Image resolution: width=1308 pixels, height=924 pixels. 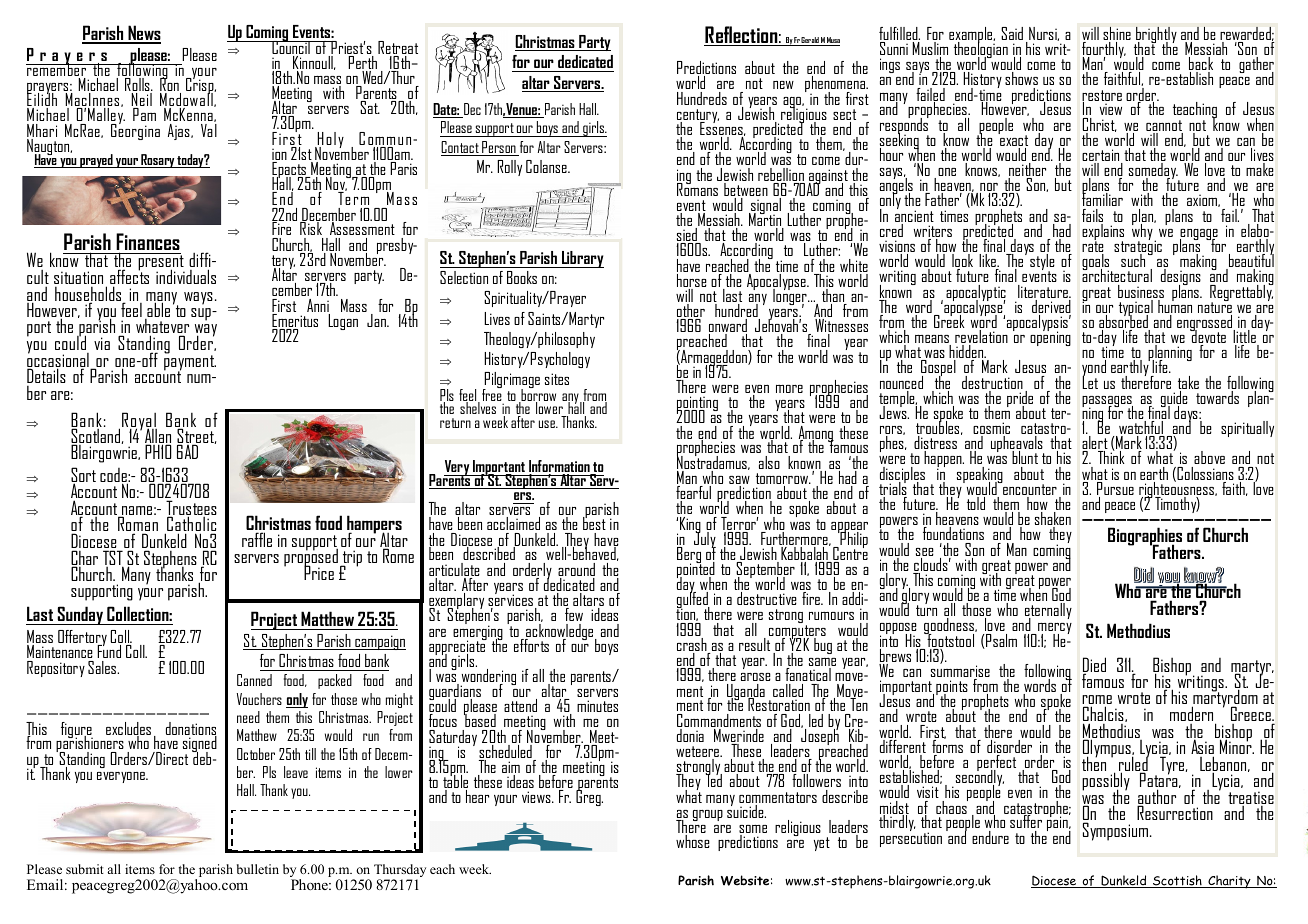 I want to click on bulletin, so click(x=258, y=869).
